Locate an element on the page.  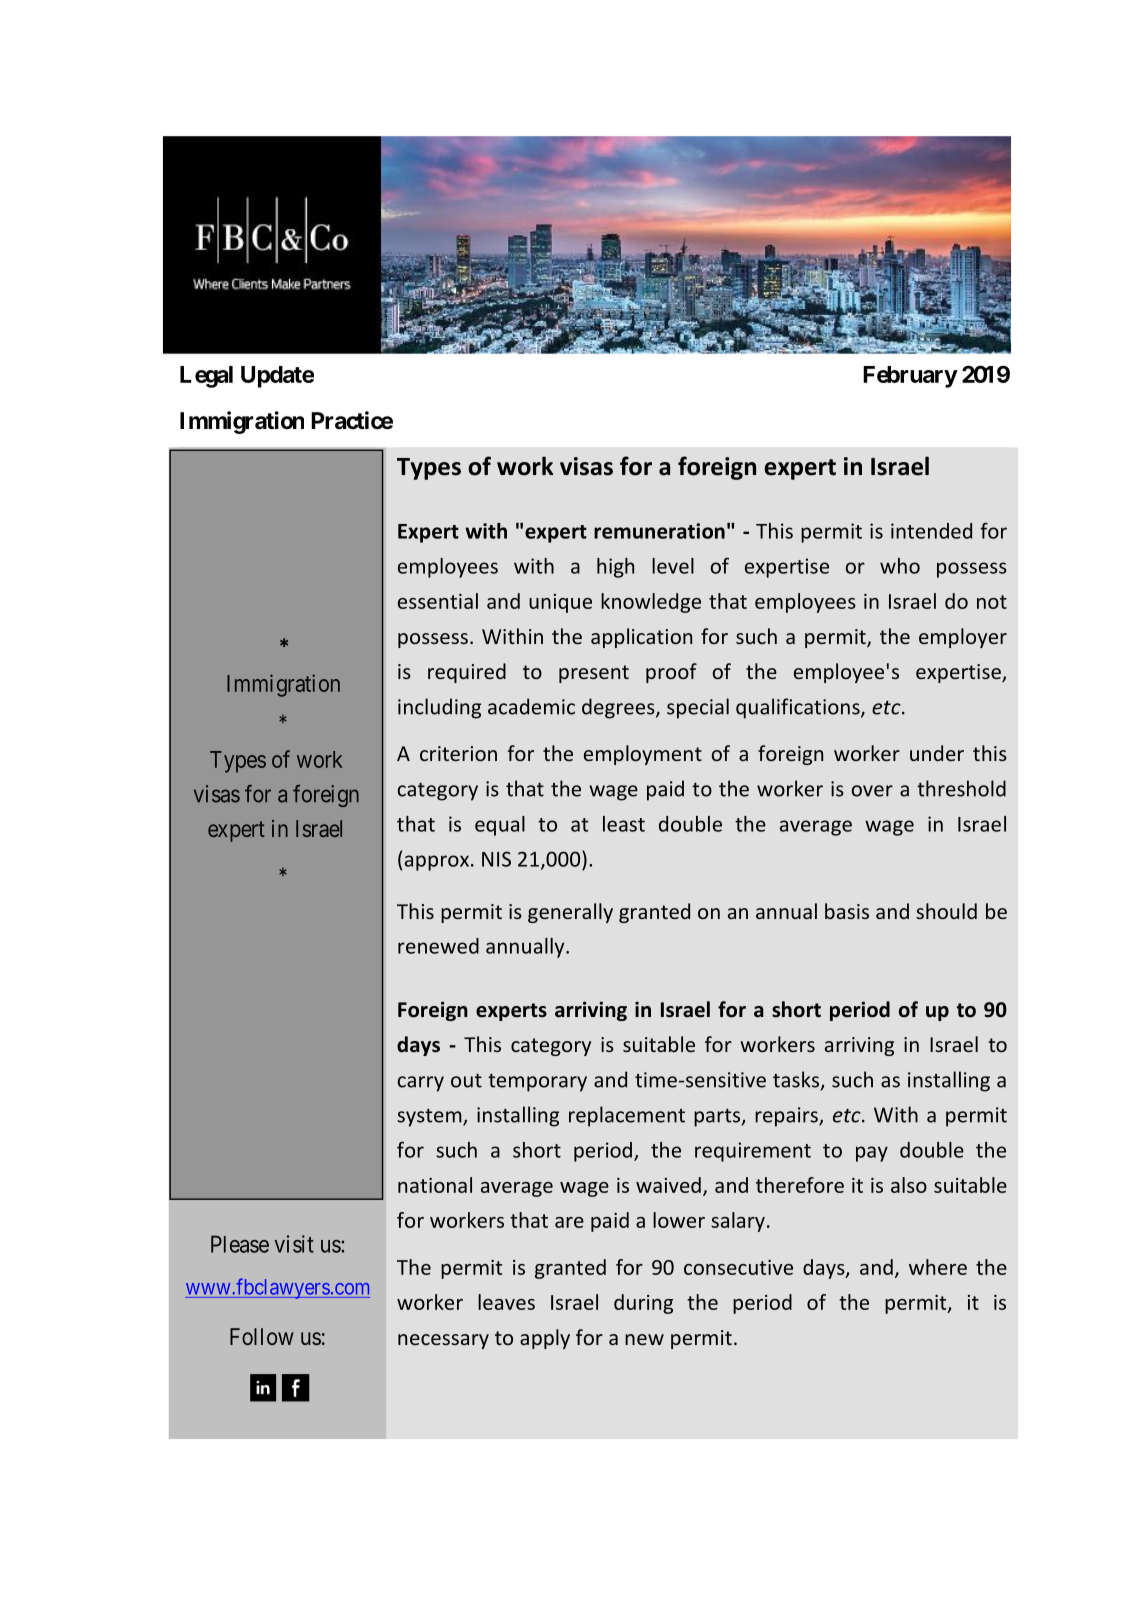
should is located at coordinates (946, 911).
